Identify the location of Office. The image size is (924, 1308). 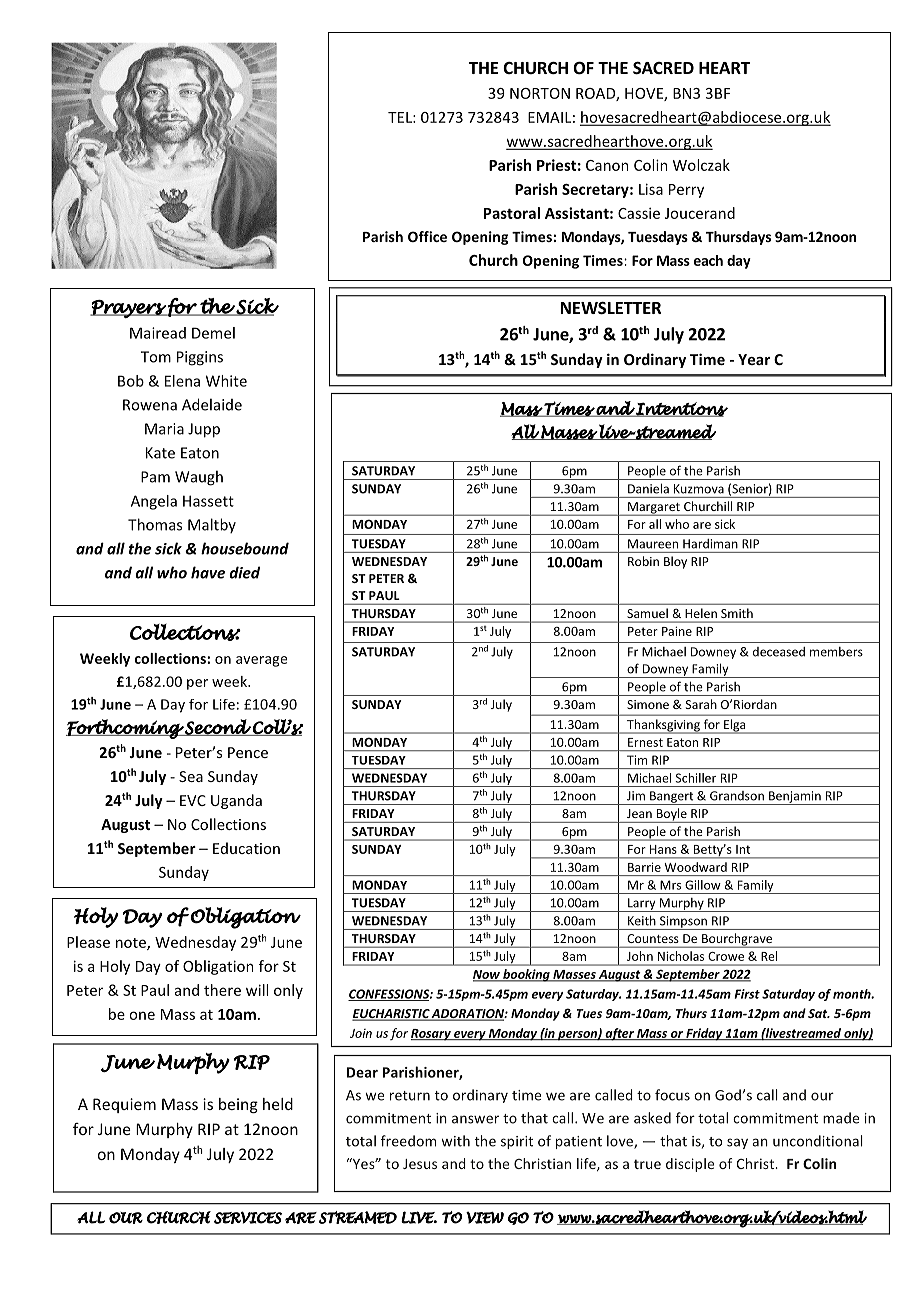
(427, 236).
